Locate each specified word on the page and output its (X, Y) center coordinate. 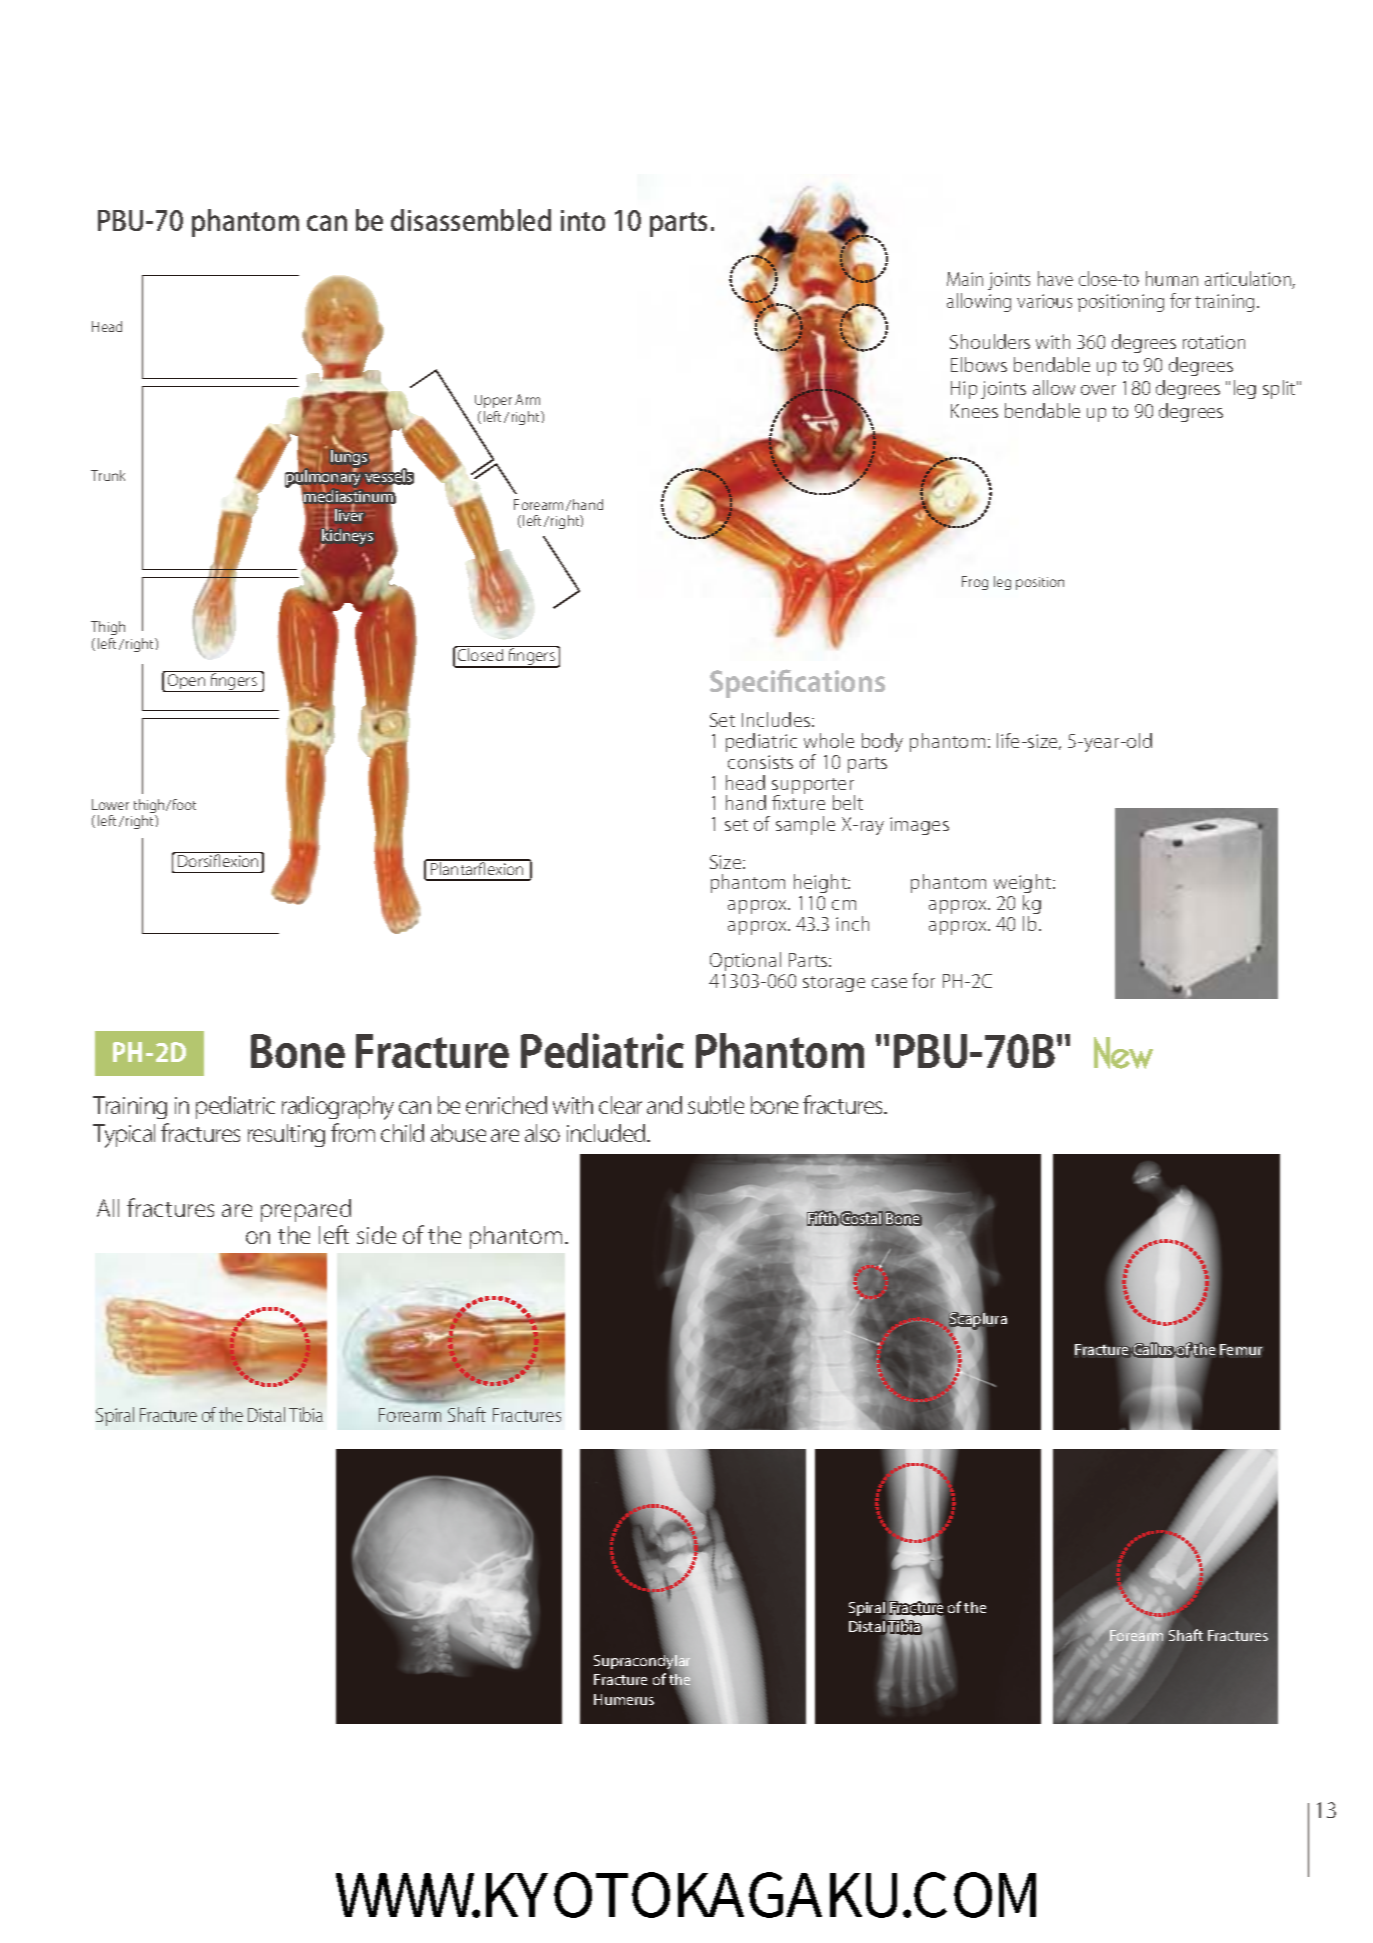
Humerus (624, 1699)
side (376, 1235)
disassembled (471, 220)
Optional (745, 961)
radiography (338, 1108)
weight (1024, 885)
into (583, 220)
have (1055, 278)
